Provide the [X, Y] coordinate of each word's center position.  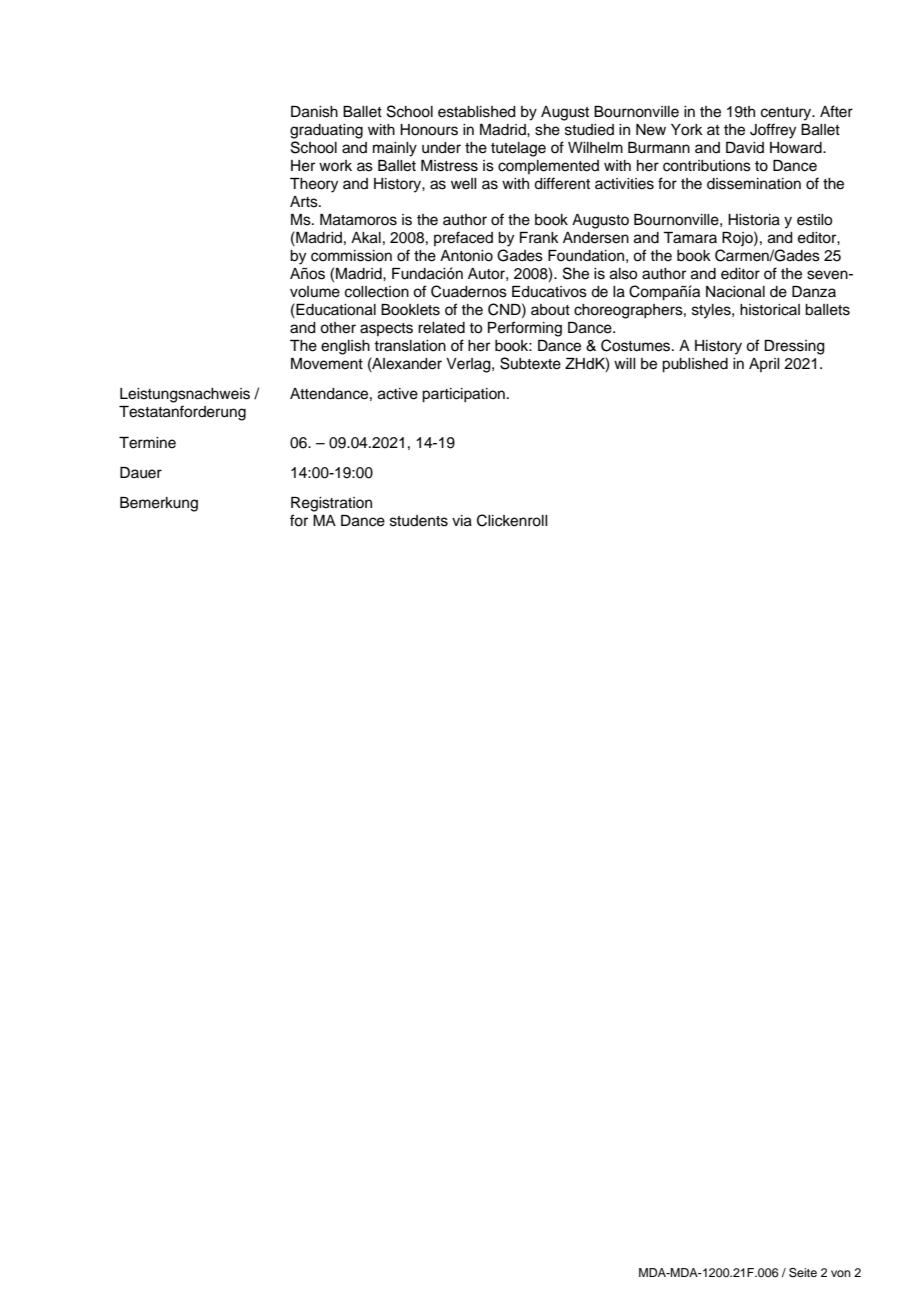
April [764, 365]
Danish [314, 112]
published [695, 365]
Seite [803, 1273]
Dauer [141, 473]
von [841, 1273]
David [745, 148]
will [625, 363]
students [419, 521]
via [462, 521]
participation [463, 395]
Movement [327, 364]
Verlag [469, 365]
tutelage [518, 149]
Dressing [795, 347]
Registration [331, 504]
